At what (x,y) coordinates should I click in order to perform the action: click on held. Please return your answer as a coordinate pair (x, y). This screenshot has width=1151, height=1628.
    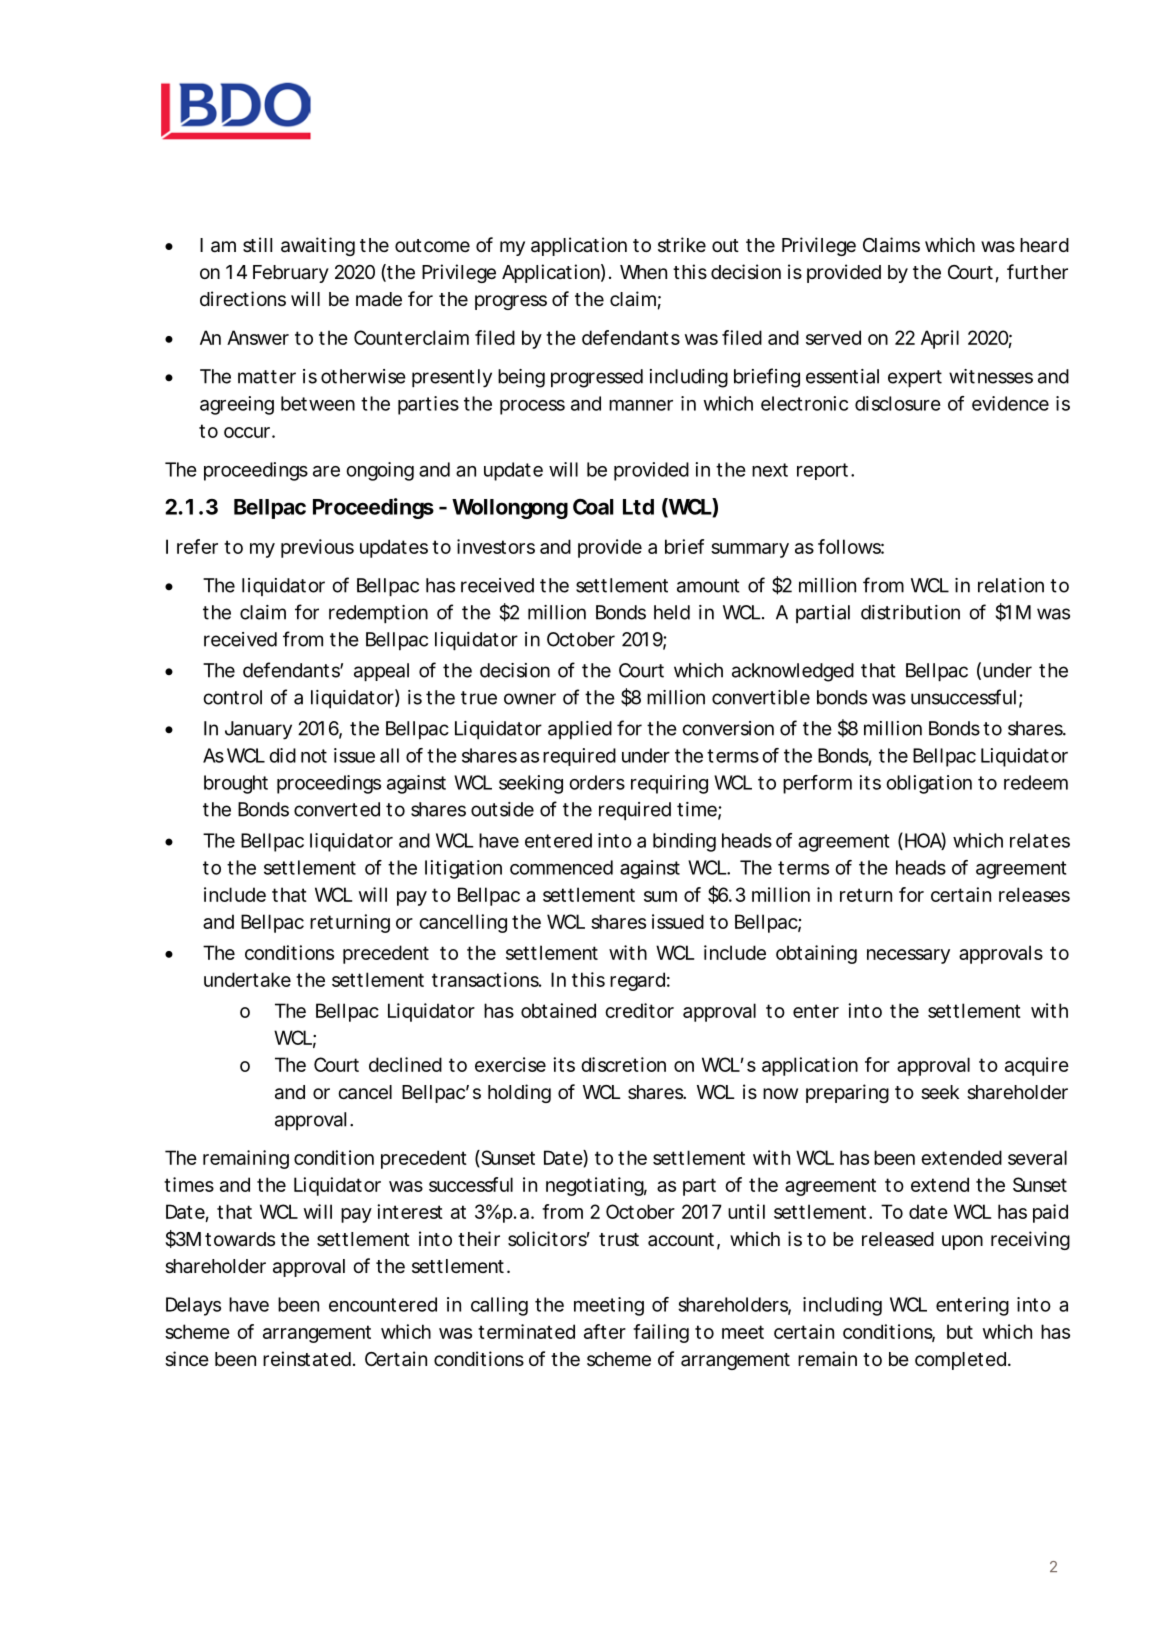
    Looking at the image, I should click on (672, 612).
